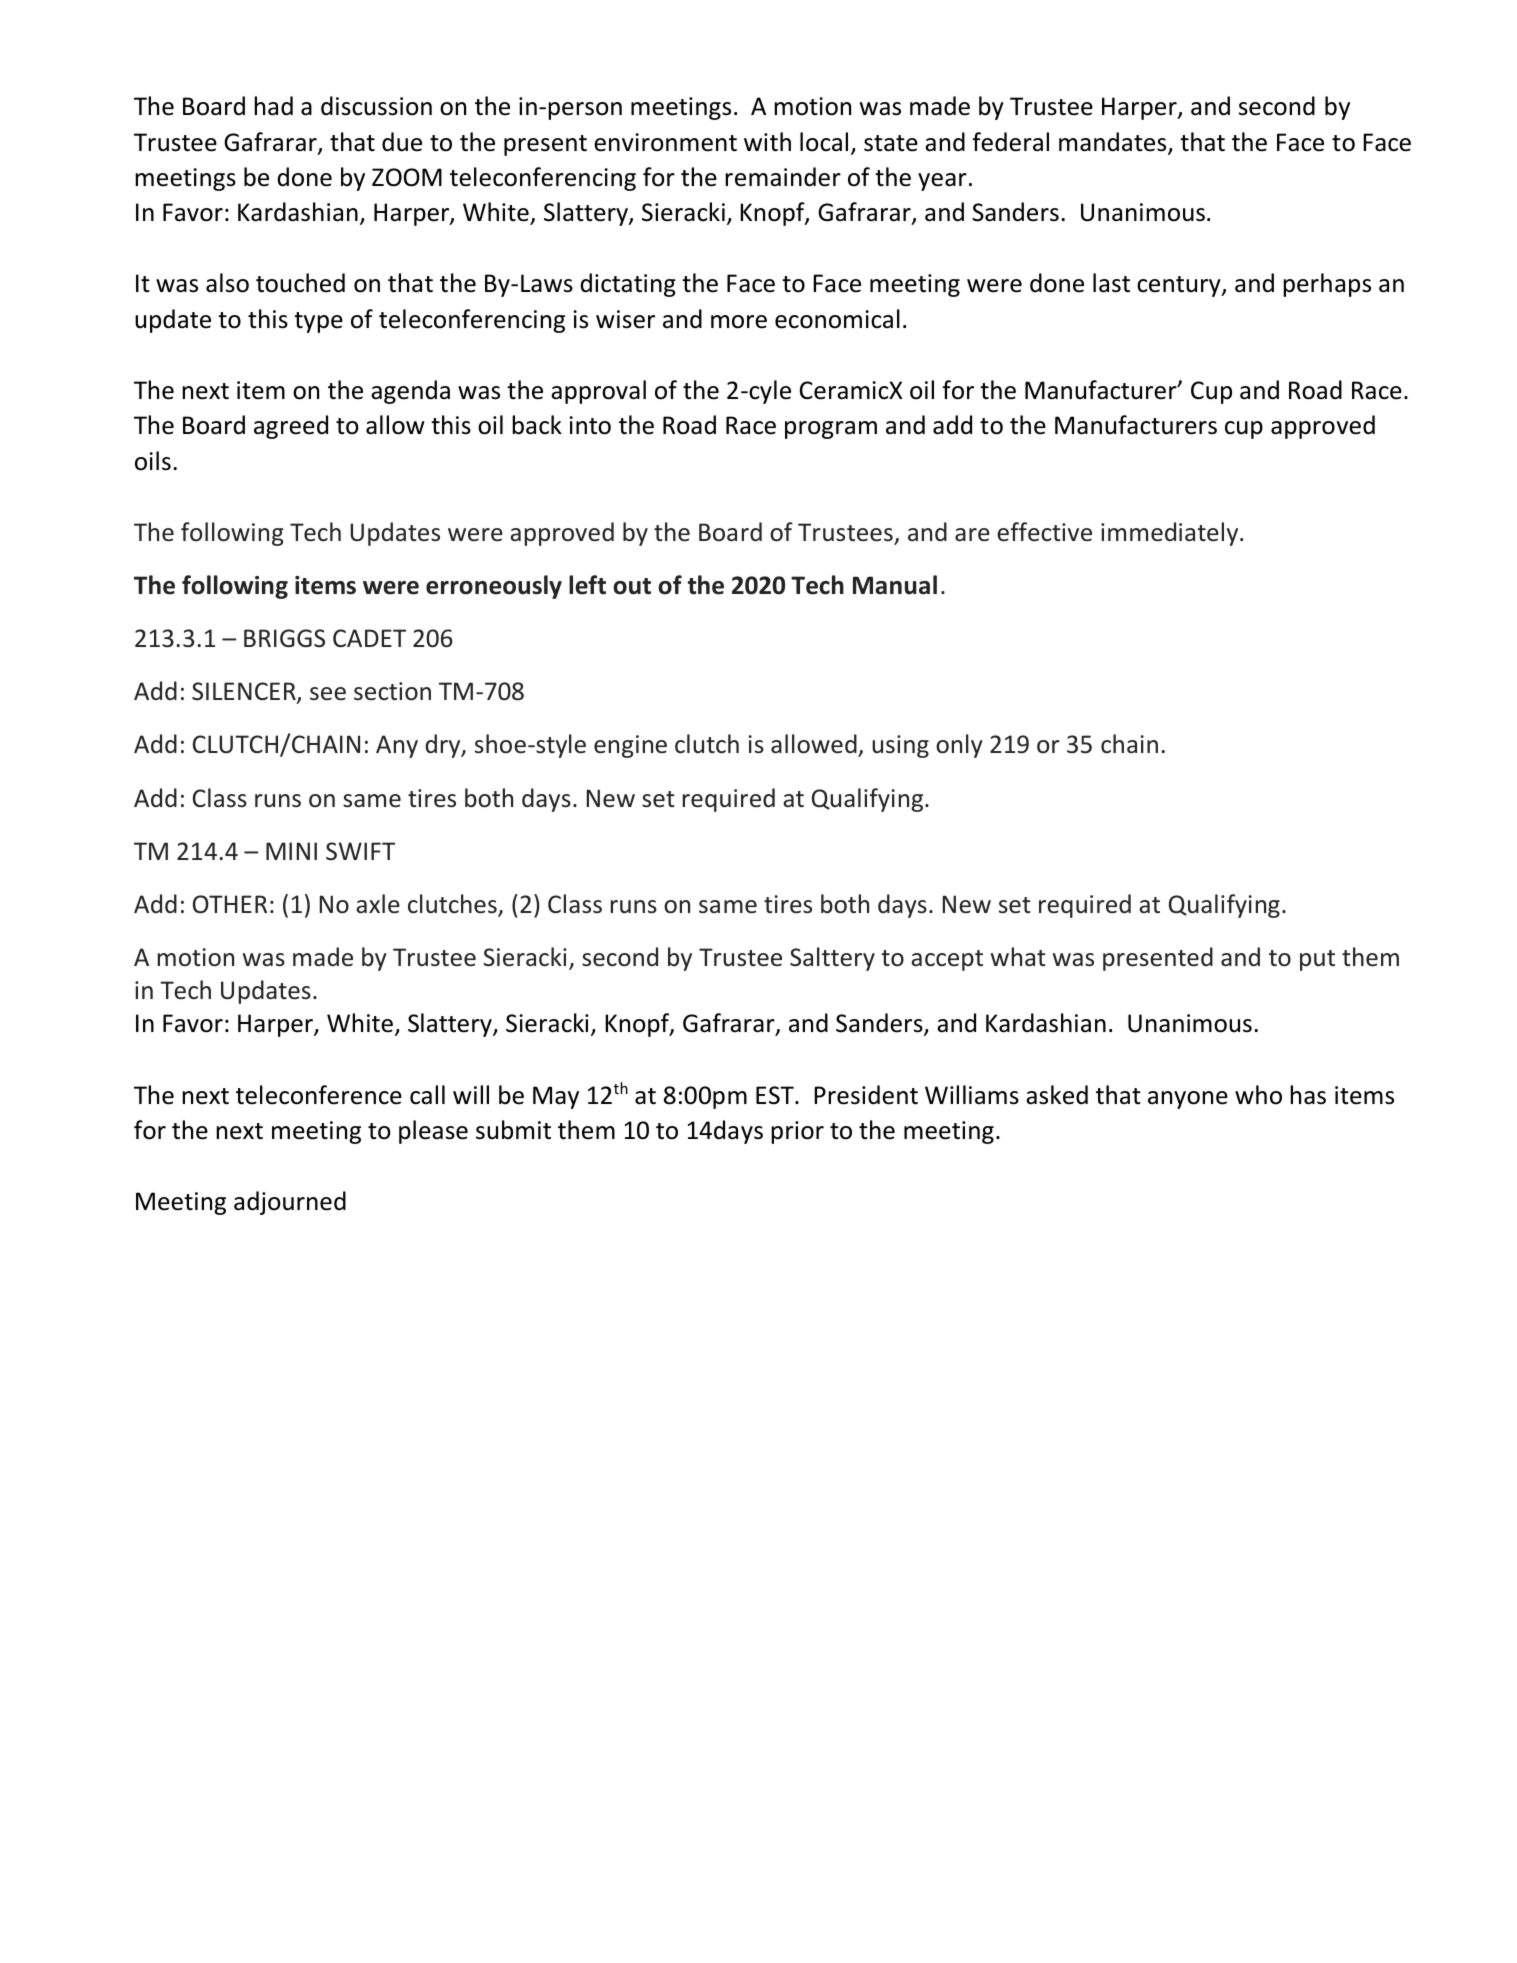 This page has width=1517, height=1963. What do you see at coordinates (1171, 534) in the page?
I see `immediately` at bounding box center [1171, 534].
